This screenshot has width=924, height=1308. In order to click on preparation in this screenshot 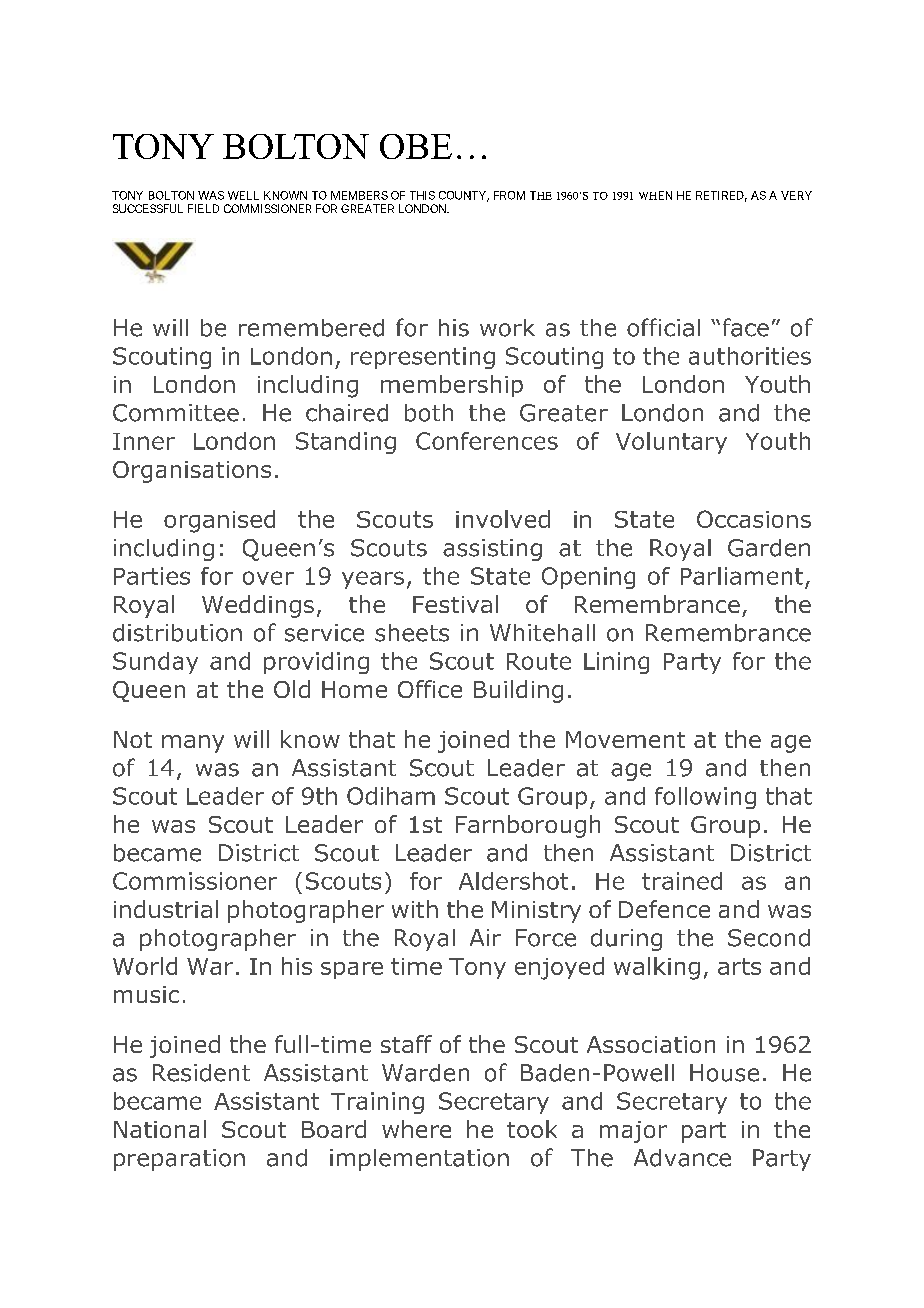, I will do `click(179, 1160)`.
